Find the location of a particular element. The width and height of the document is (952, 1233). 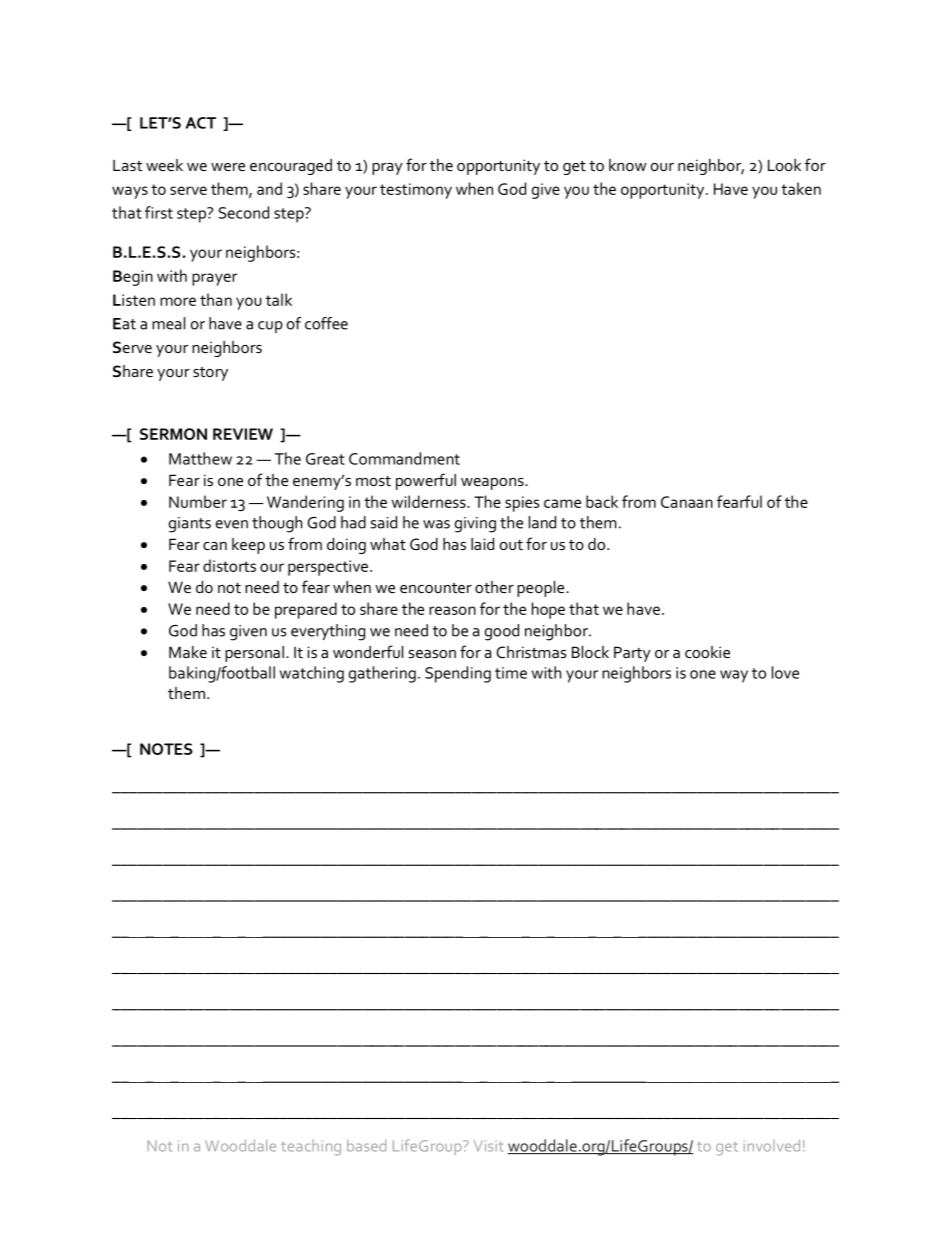

cookie is located at coordinates (707, 652).
